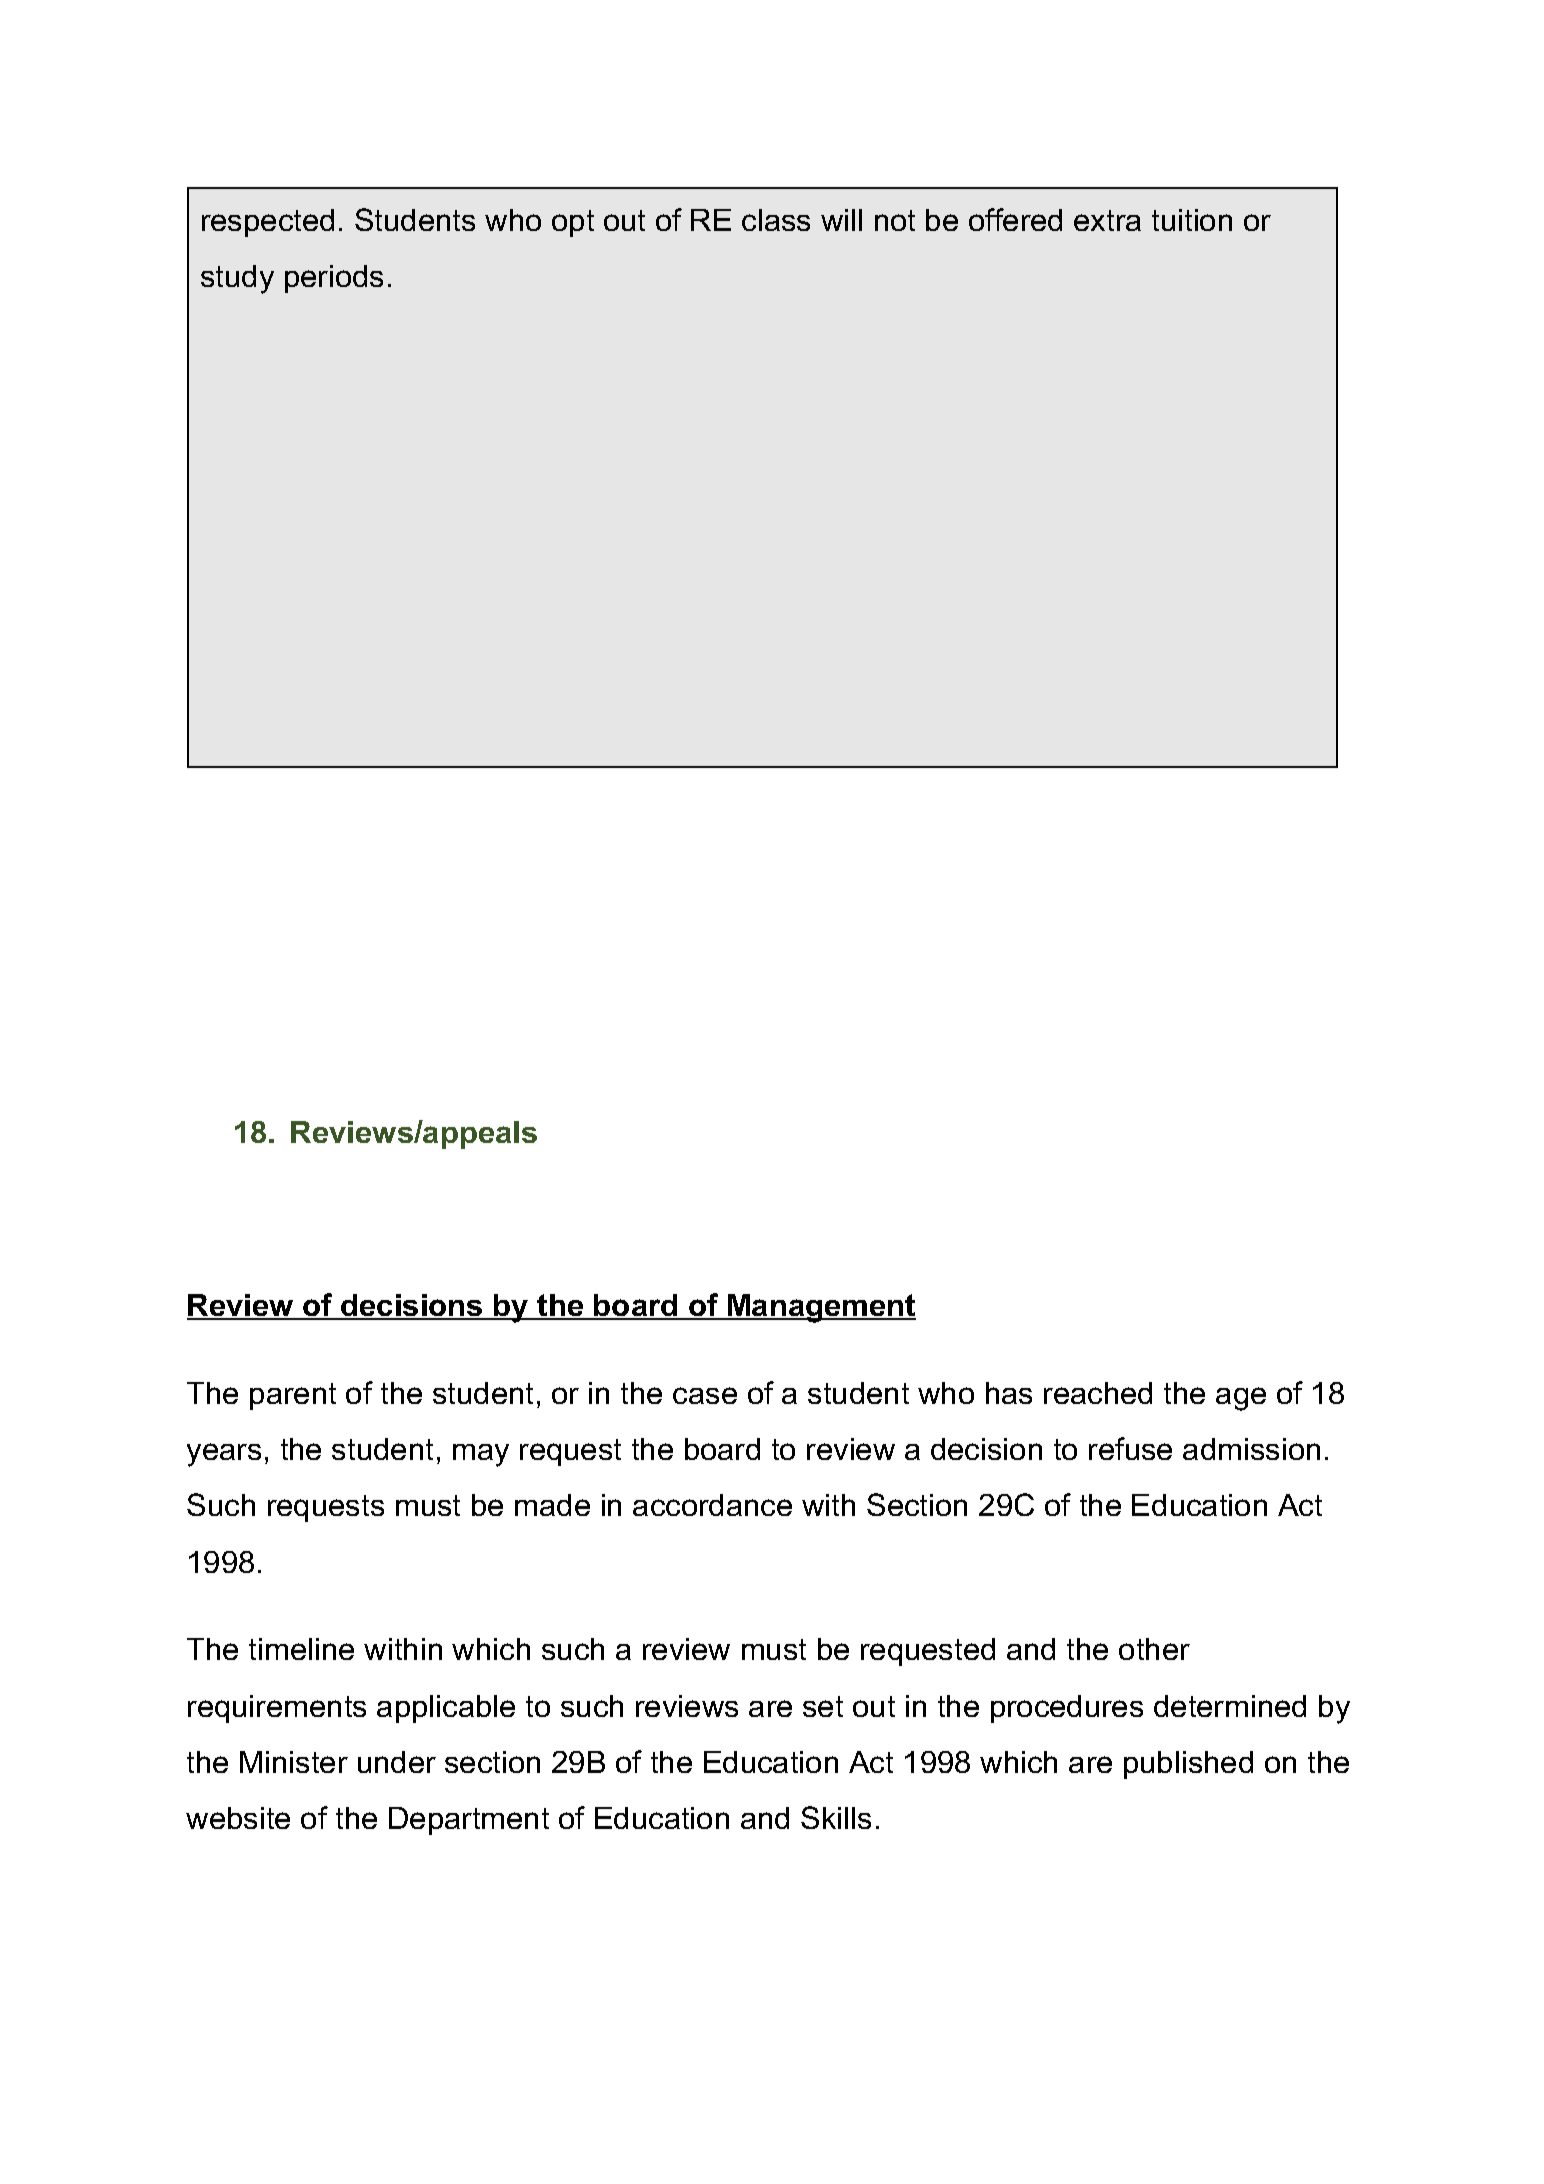 The image size is (1544, 2184). Describe the element at coordinates (293, 1396) in the image. I see `parent` at that location.
